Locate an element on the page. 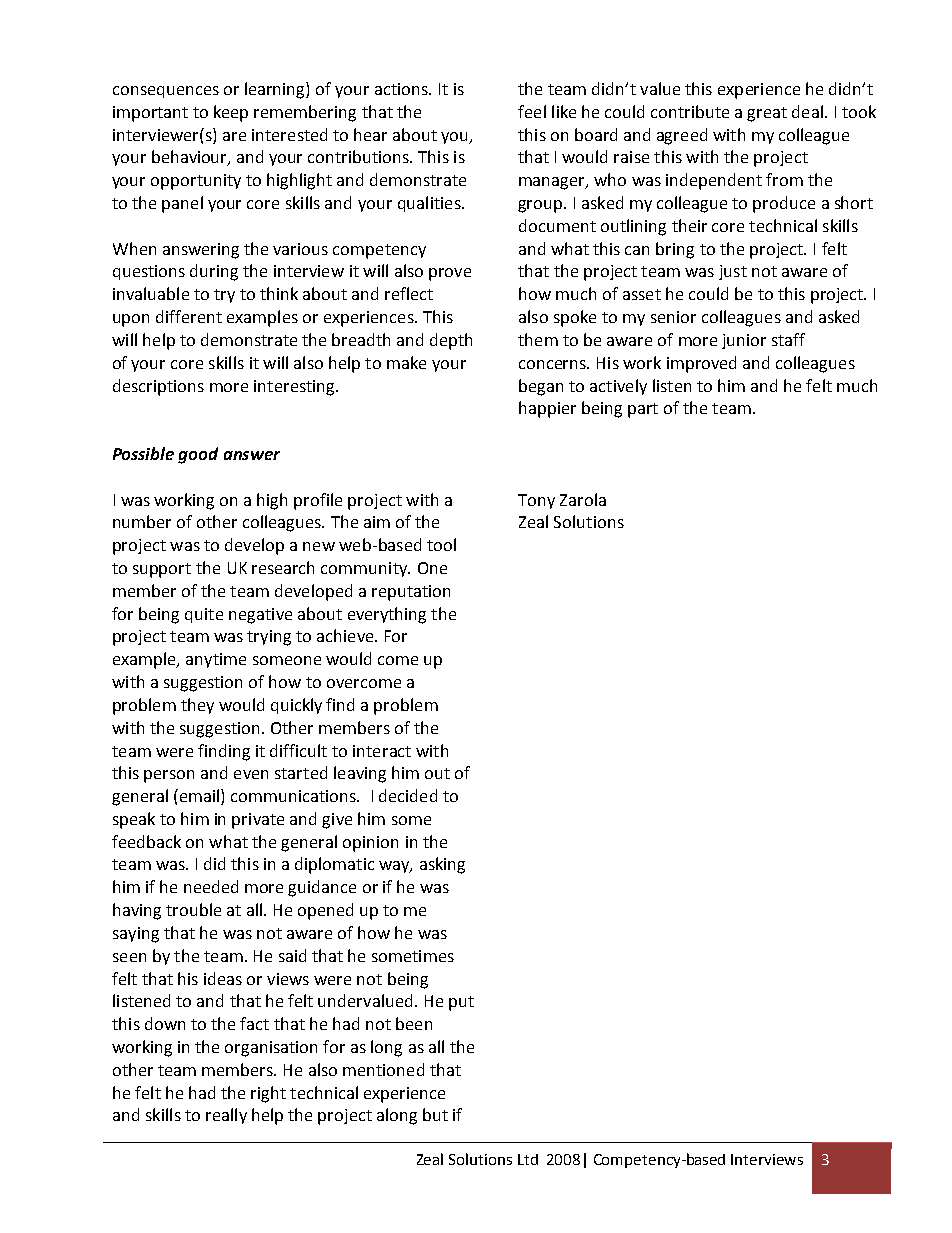  Tony is located at coordinates (536, 501).
